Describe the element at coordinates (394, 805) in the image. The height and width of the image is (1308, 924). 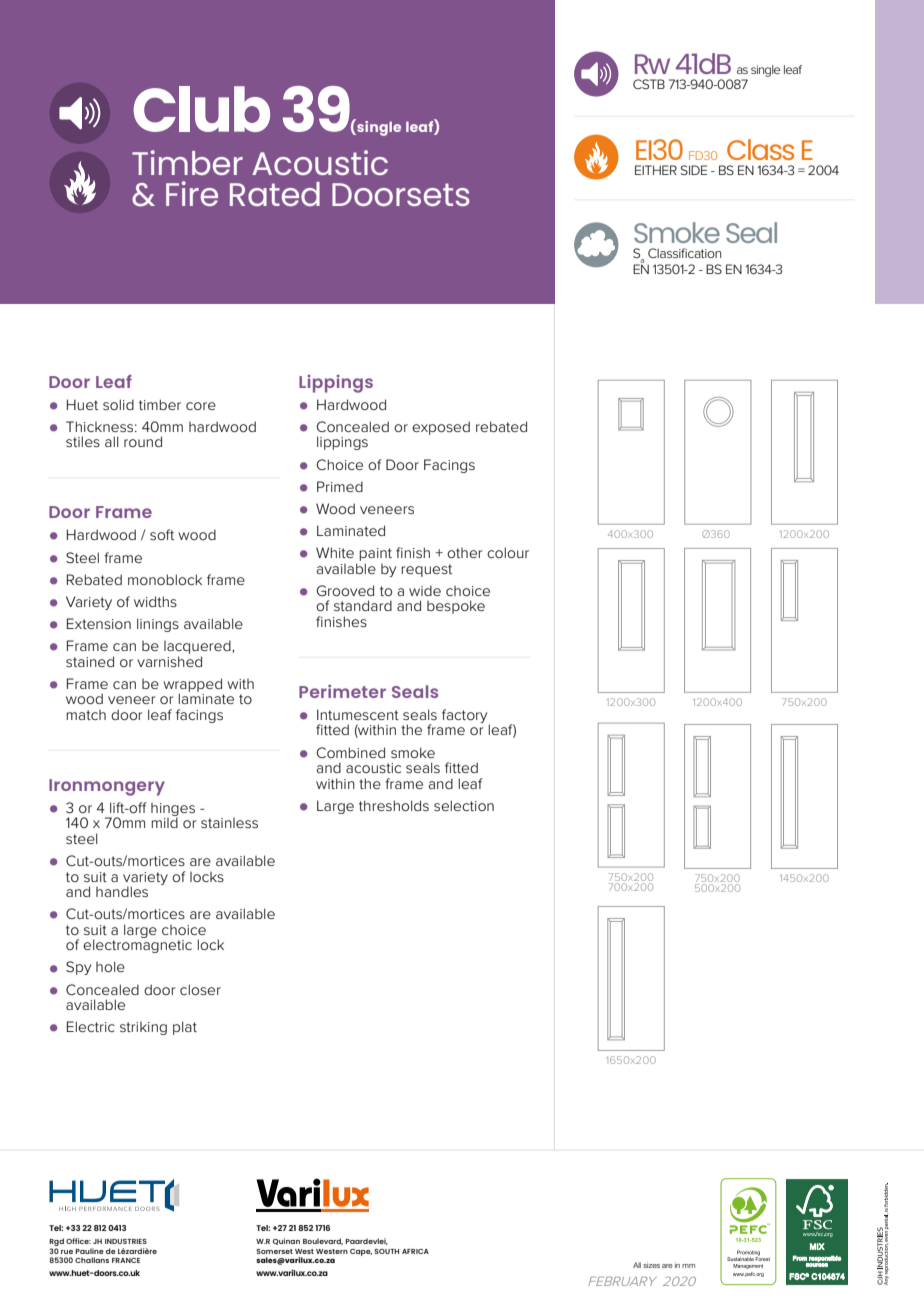
I see `thresholds` at that location.
